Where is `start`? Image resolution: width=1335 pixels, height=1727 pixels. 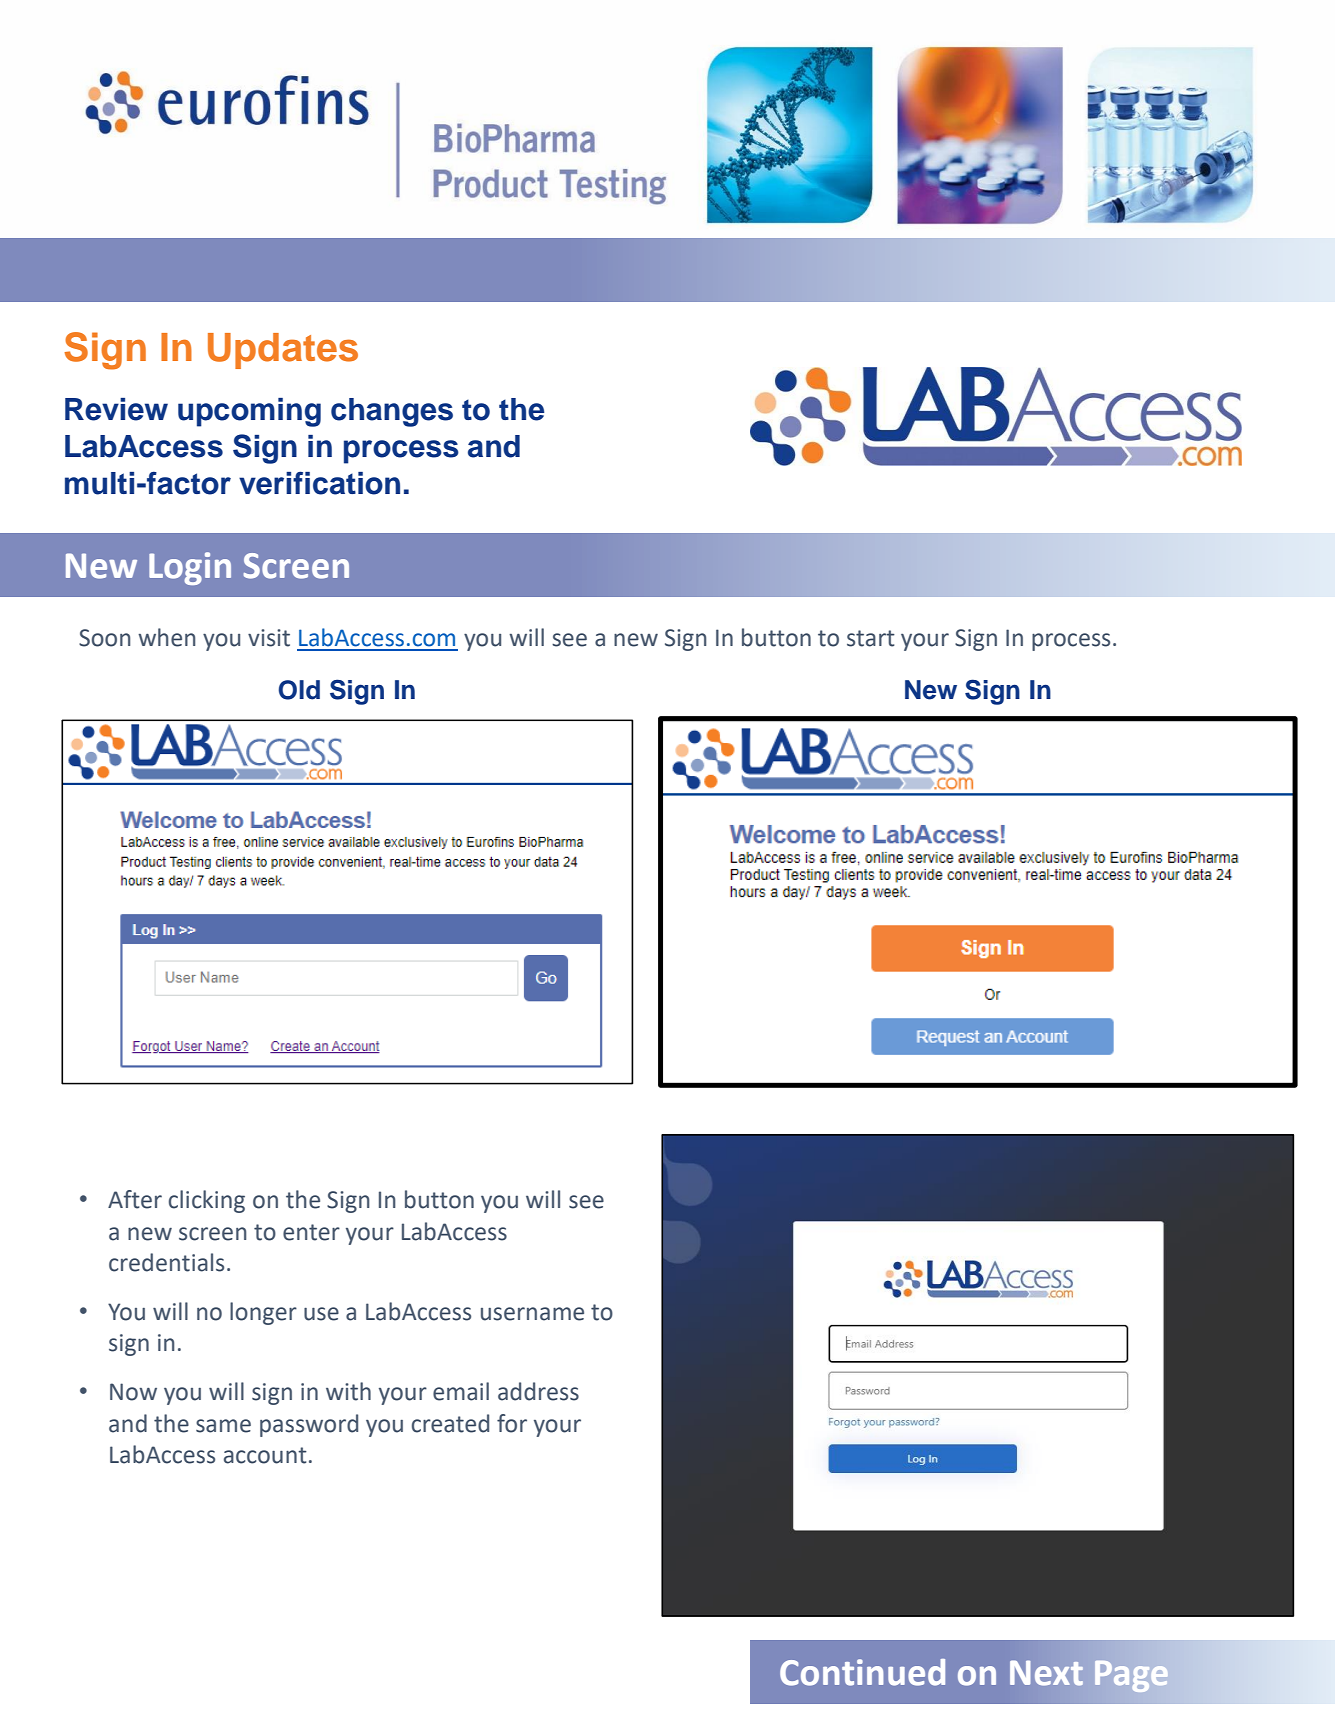 start is located at coordinates (871, 638).
